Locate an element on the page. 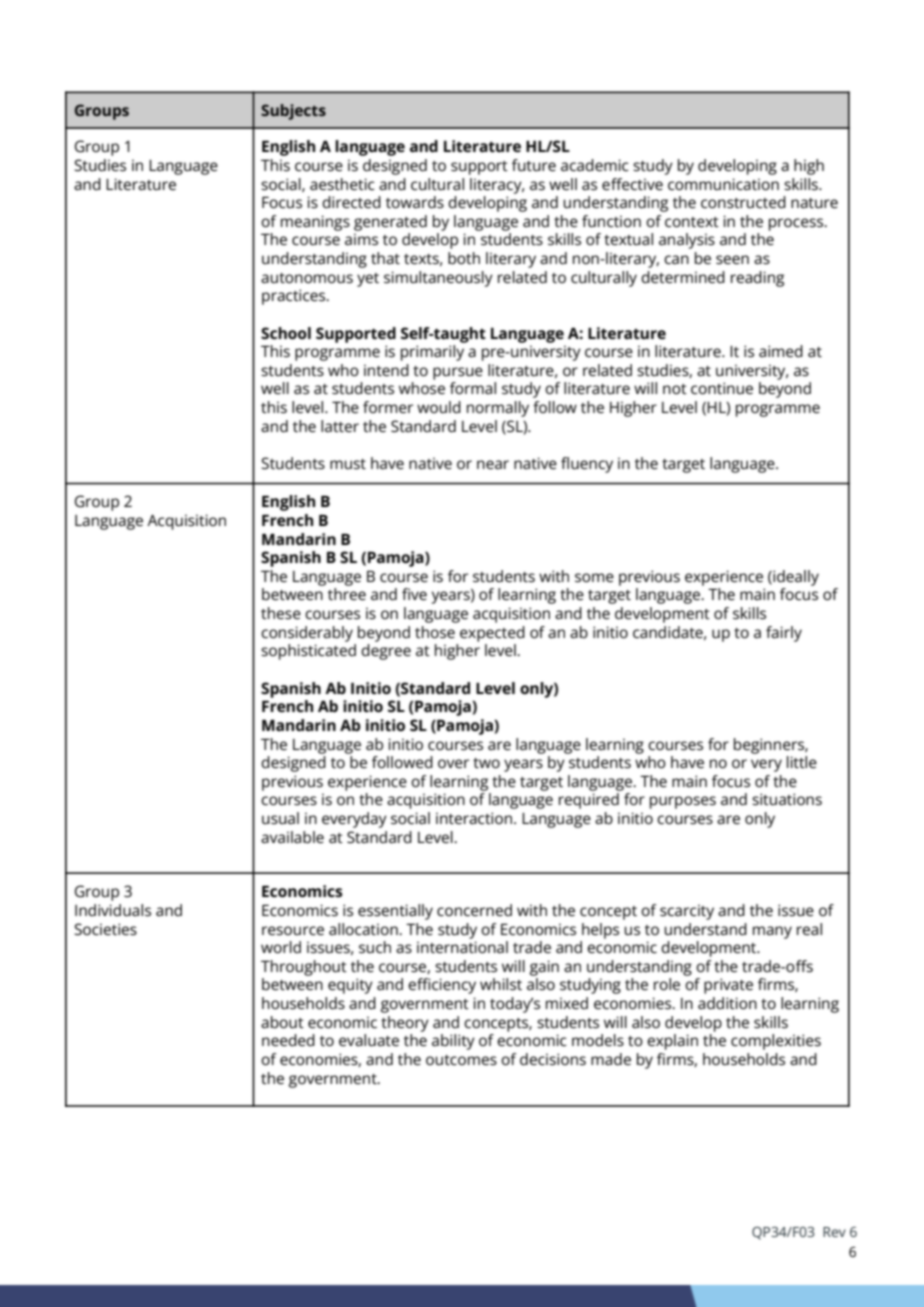 This image has width=924, height=1307. future is located at coordinates (534, 165).
